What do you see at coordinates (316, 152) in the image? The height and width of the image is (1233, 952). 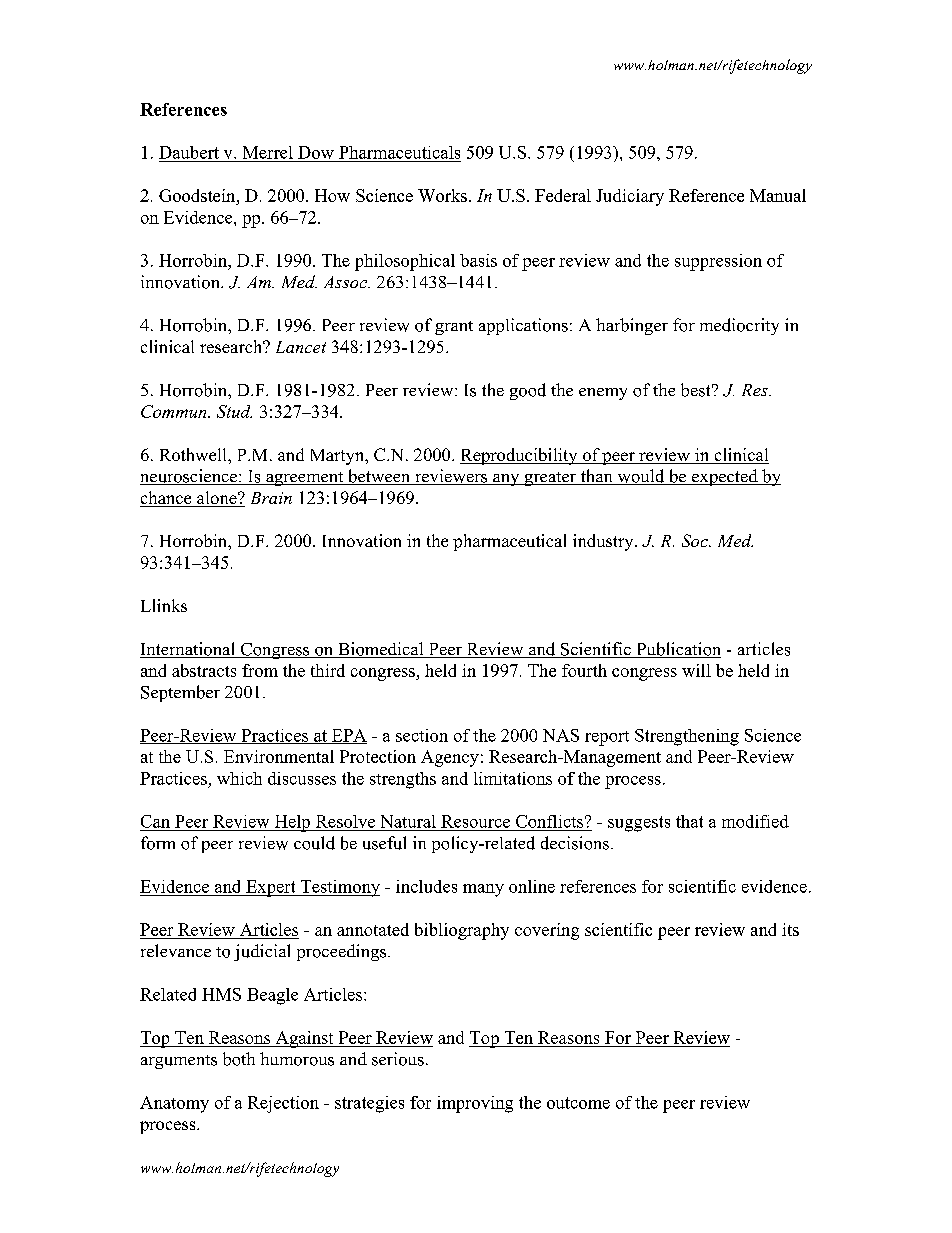 I see `Dow` at bounding box center [316, 152].
